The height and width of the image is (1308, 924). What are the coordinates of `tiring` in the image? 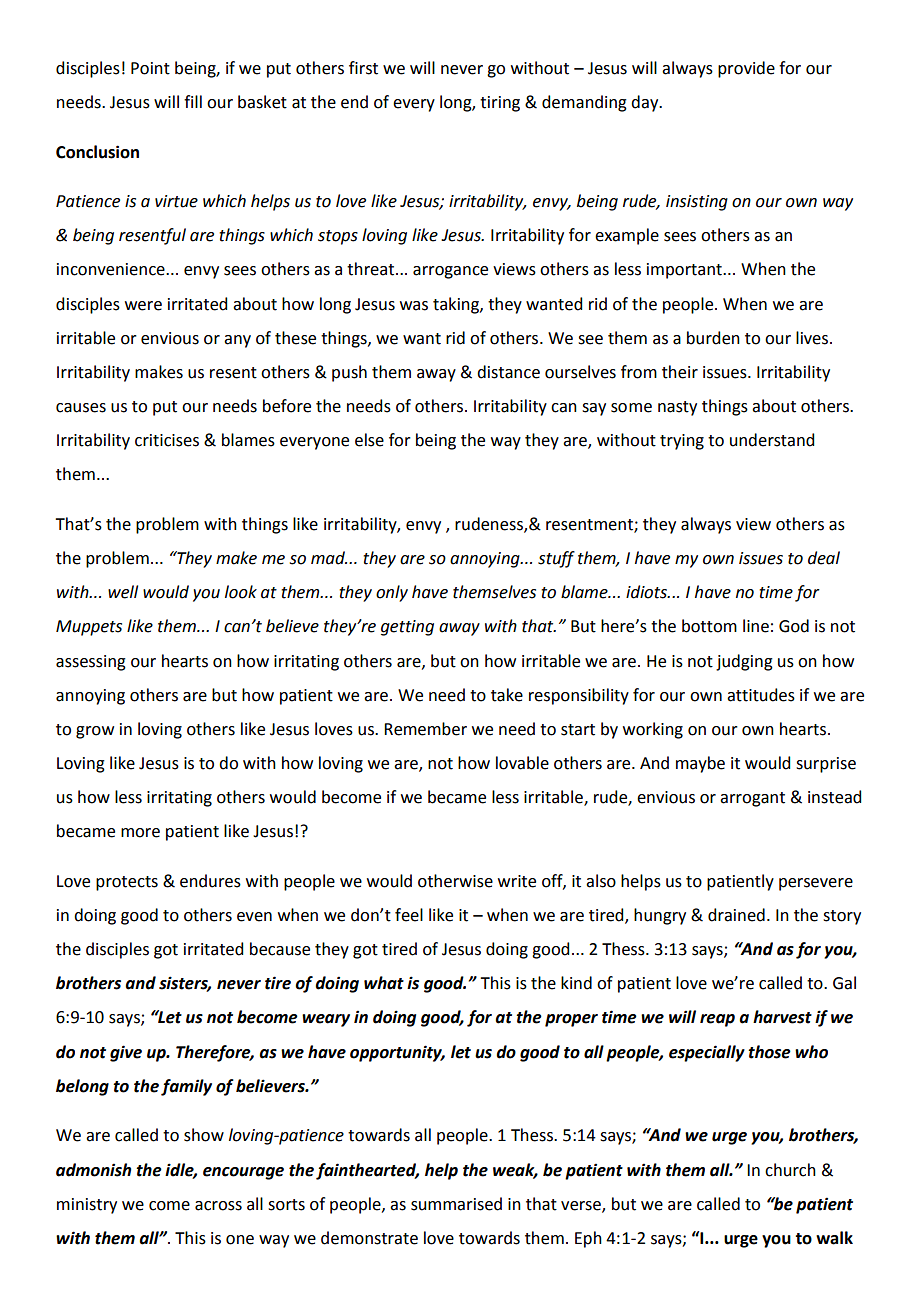 It's located at (500, 104).
